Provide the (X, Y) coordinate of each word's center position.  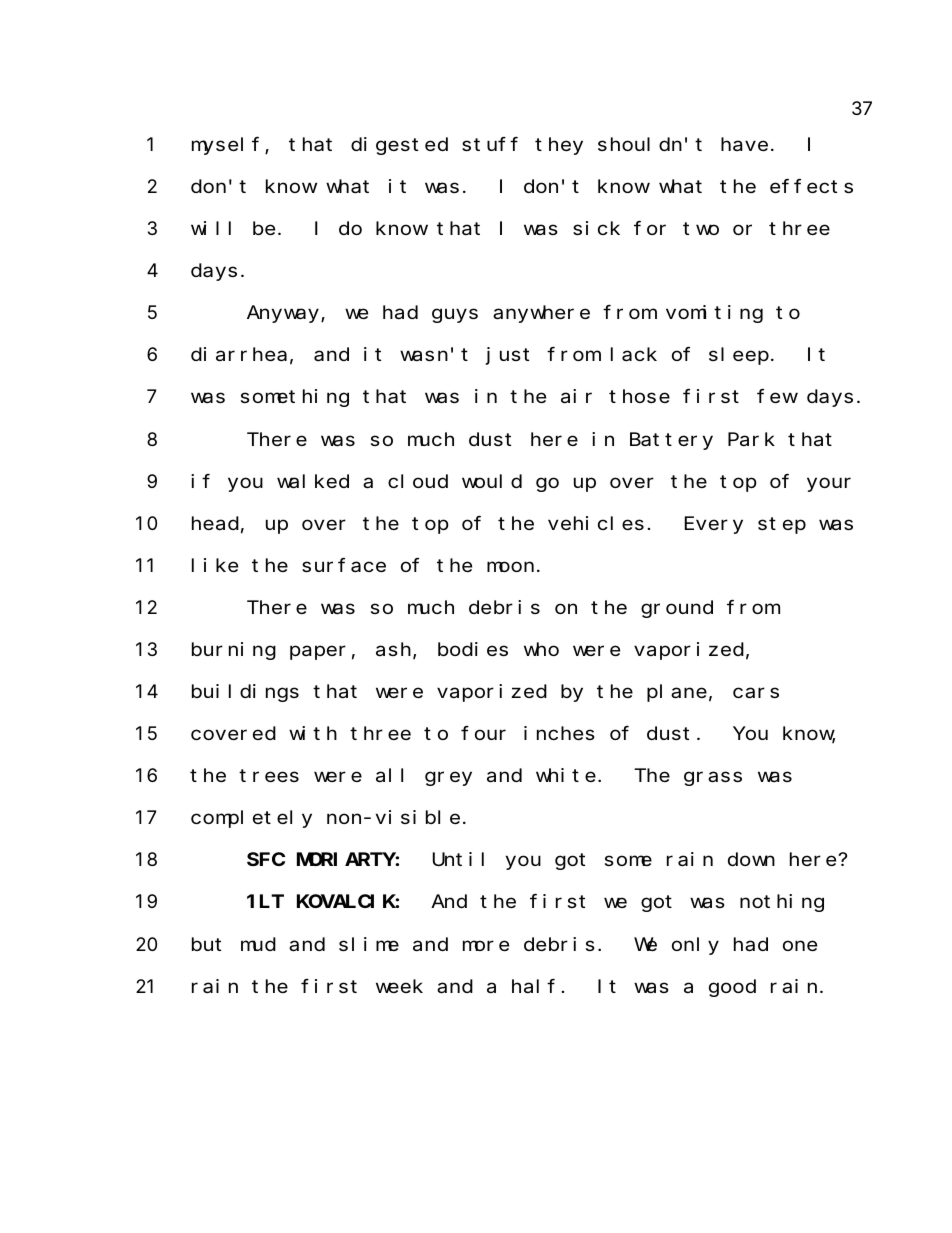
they (559, 146)
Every (714, 525)
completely (251, 819)
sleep (739, 356)
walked (313, 481)
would (492, 481)
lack (634, 355)
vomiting (714, 314)
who (541, 649)
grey (448, 778)
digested (399, 146)
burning (234, 651)
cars (756, 693)
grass (713, 779)
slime (369, 944)
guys (455, 316)
